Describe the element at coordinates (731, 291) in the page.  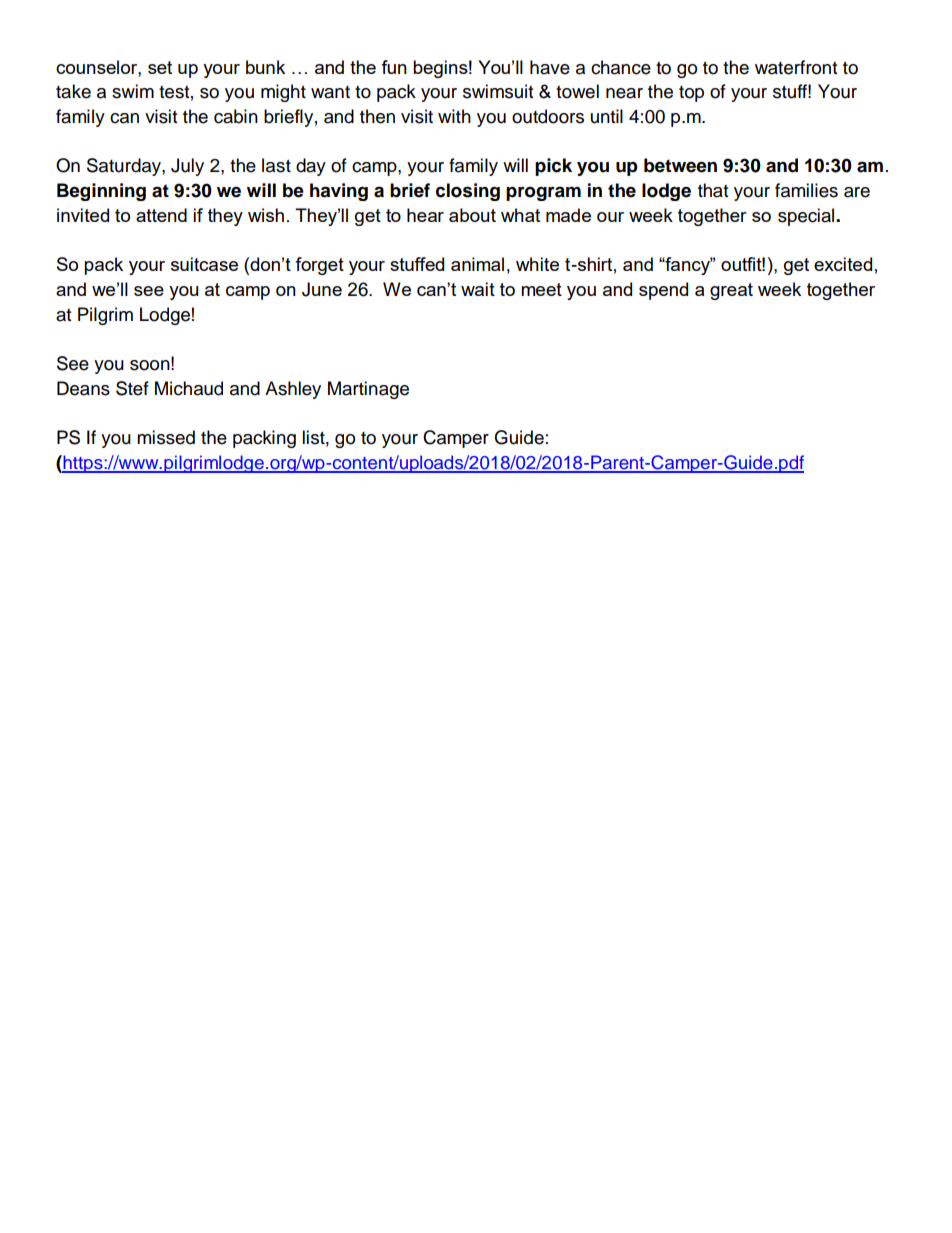
I see `great` at that location.
